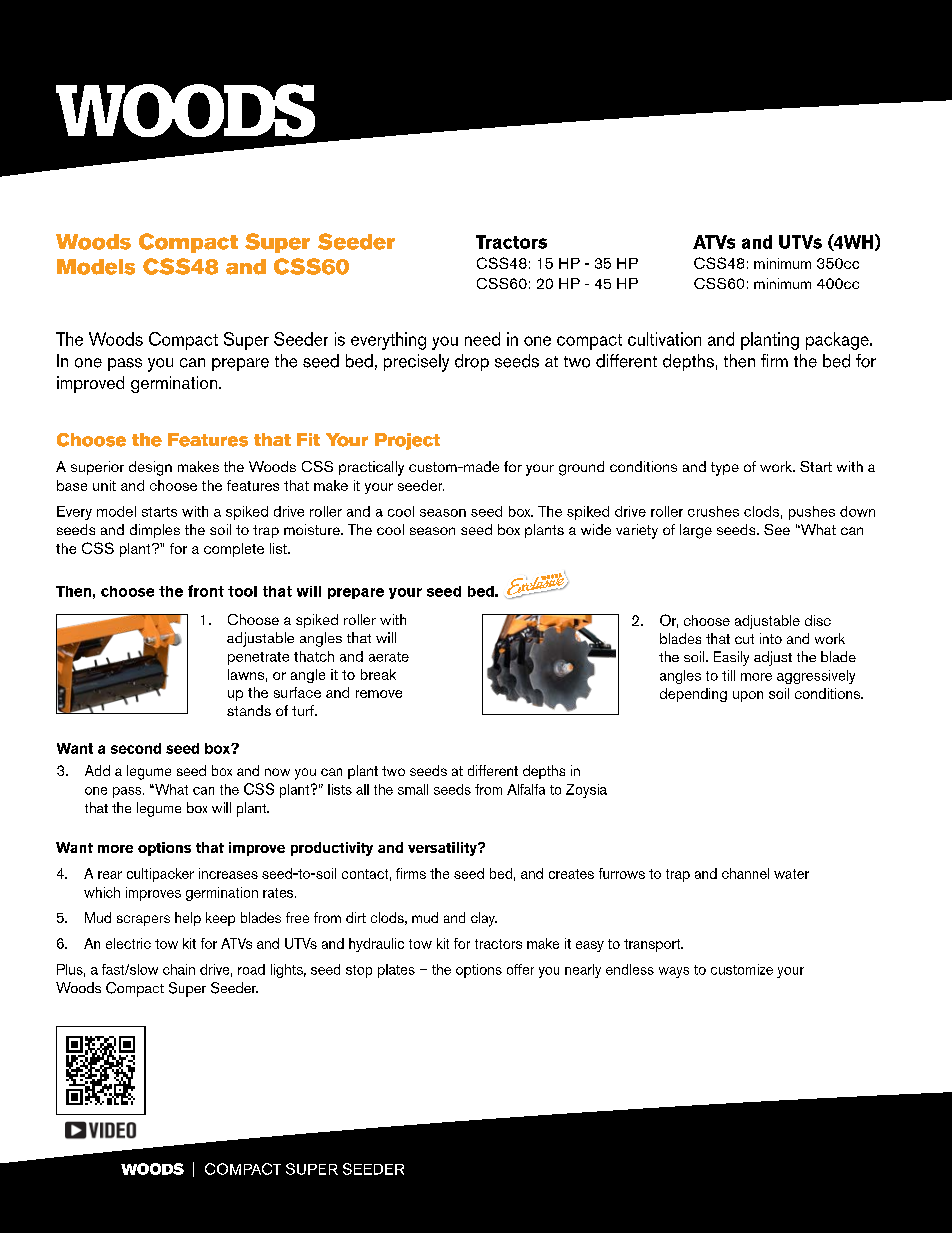 The image size is (952, 1233). What do you see at coordinates (838, 341) in the page?
I see `package` at bounding box center [838, 341].
